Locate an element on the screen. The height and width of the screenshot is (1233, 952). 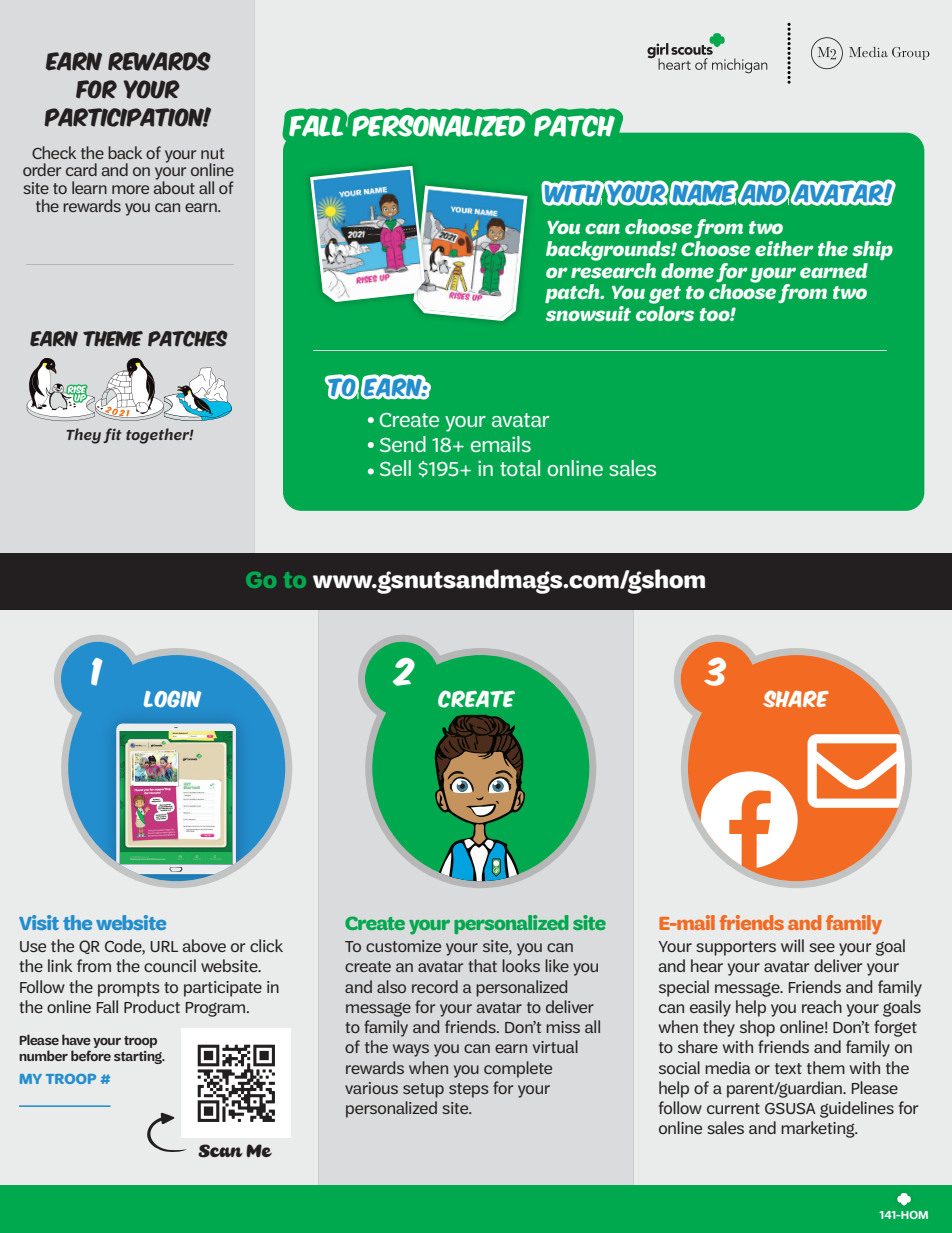
fit is located at coordinates (112, 435).
